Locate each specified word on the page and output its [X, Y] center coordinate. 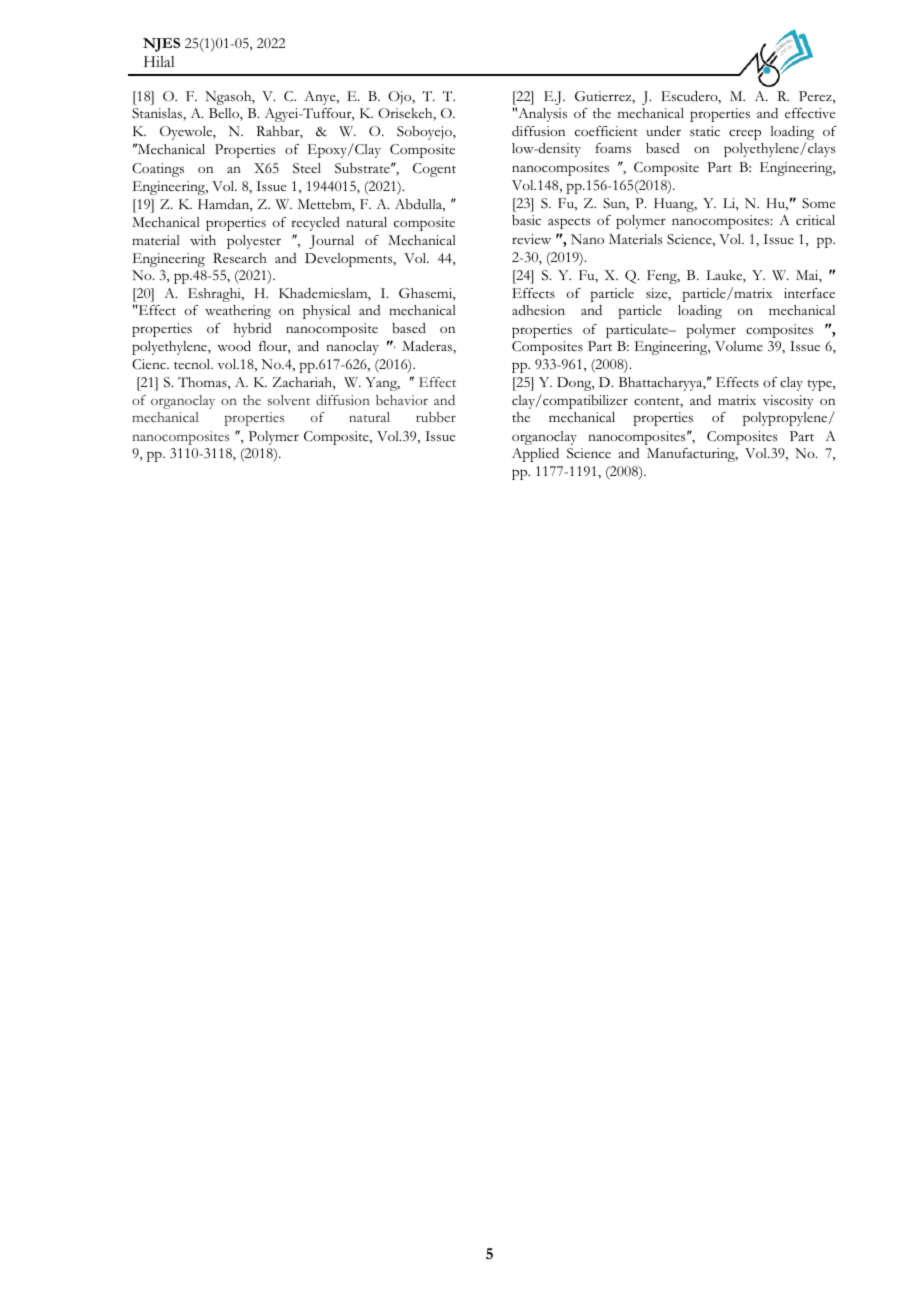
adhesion [538, 310]
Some [818, 203]
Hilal [159, 61]
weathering [238, 312]
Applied [535, 455]
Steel [307, 168]
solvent [289, 400]
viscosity [788, 402]
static [705, 131]
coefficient [606, 131]
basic [526, 220]
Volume [739, 346]
